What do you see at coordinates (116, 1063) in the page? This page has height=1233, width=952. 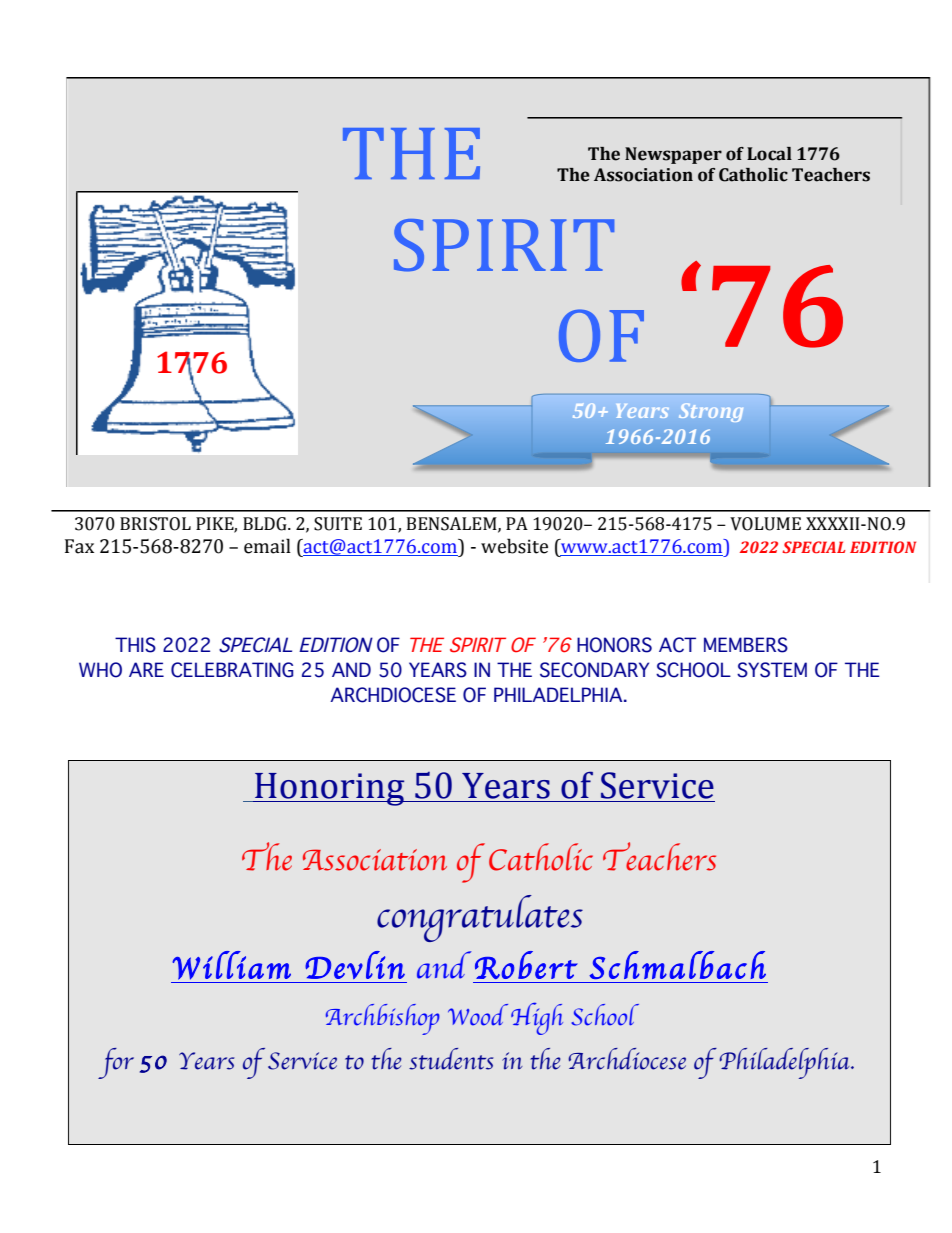 I see `for` at bounding box center [116, 1063].
